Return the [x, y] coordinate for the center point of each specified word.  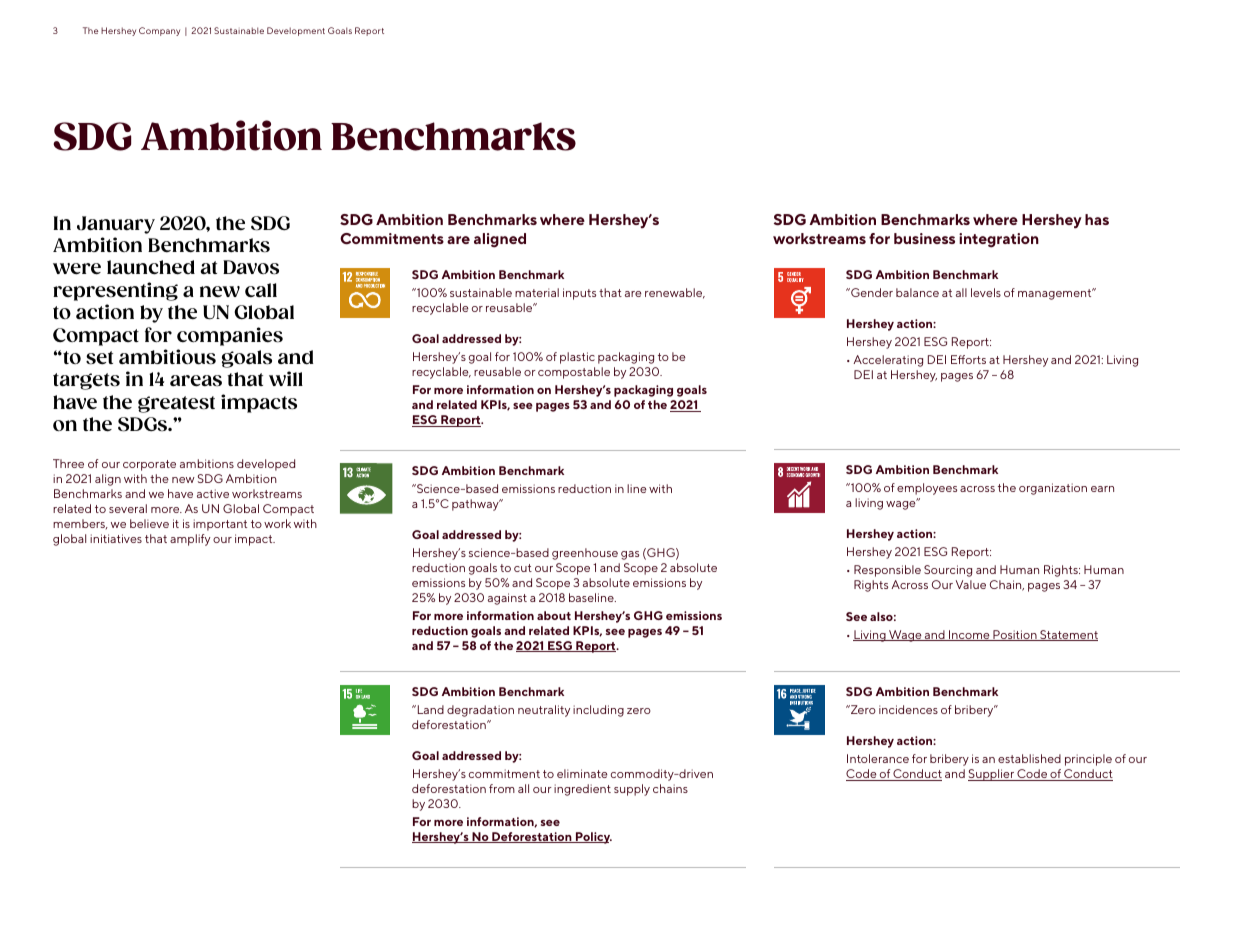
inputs [579, 294]
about [554, 615]
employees [927, 489]
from [502, 788]
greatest [176, 404]
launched [151, 267]
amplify [190, 540]
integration [999, 240]
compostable [574, 373]
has [1097, 219]
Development [296, 31]
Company [159, 31]
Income [969, 635]
